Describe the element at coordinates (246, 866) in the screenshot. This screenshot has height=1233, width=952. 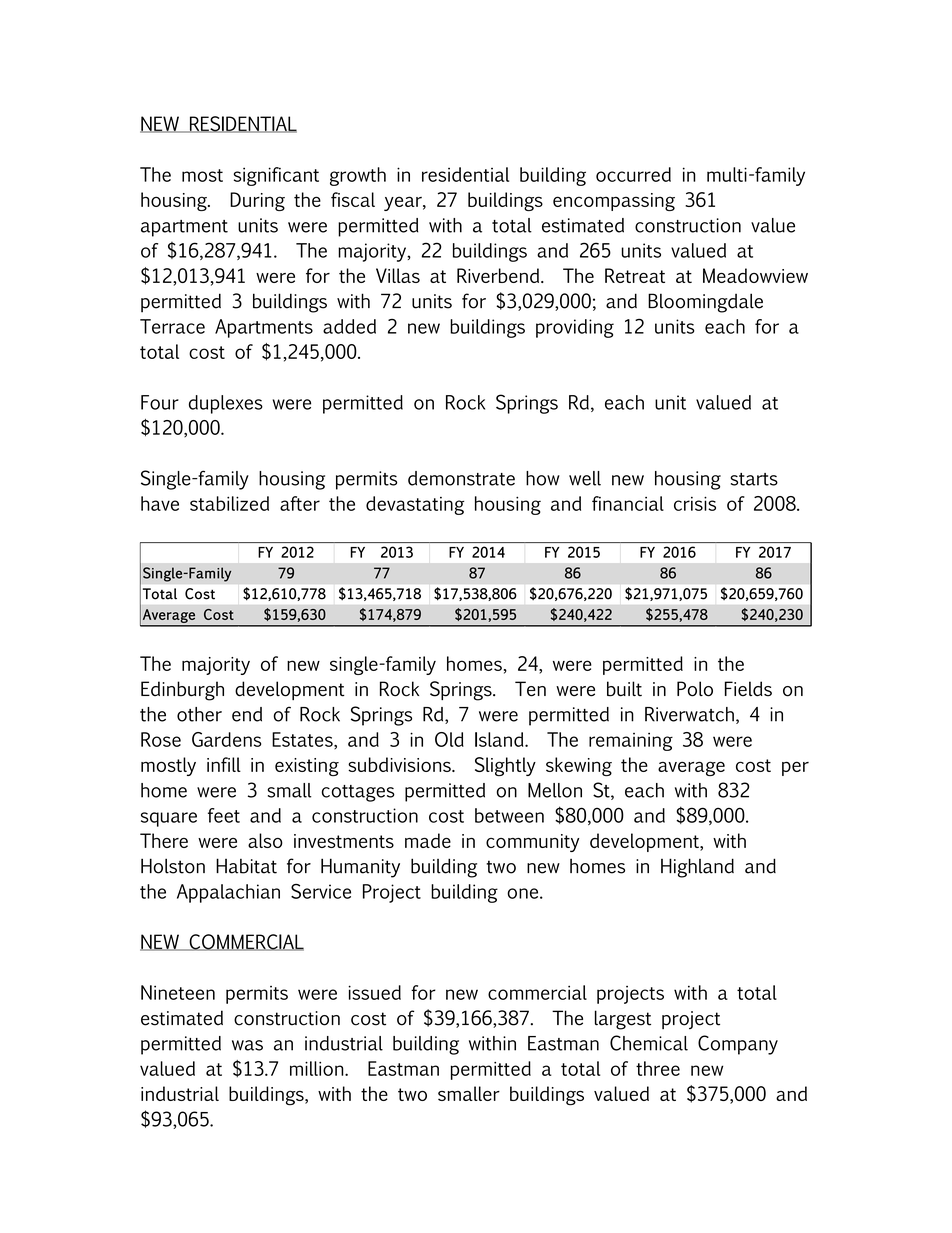
I see `Habitat` at that location.
